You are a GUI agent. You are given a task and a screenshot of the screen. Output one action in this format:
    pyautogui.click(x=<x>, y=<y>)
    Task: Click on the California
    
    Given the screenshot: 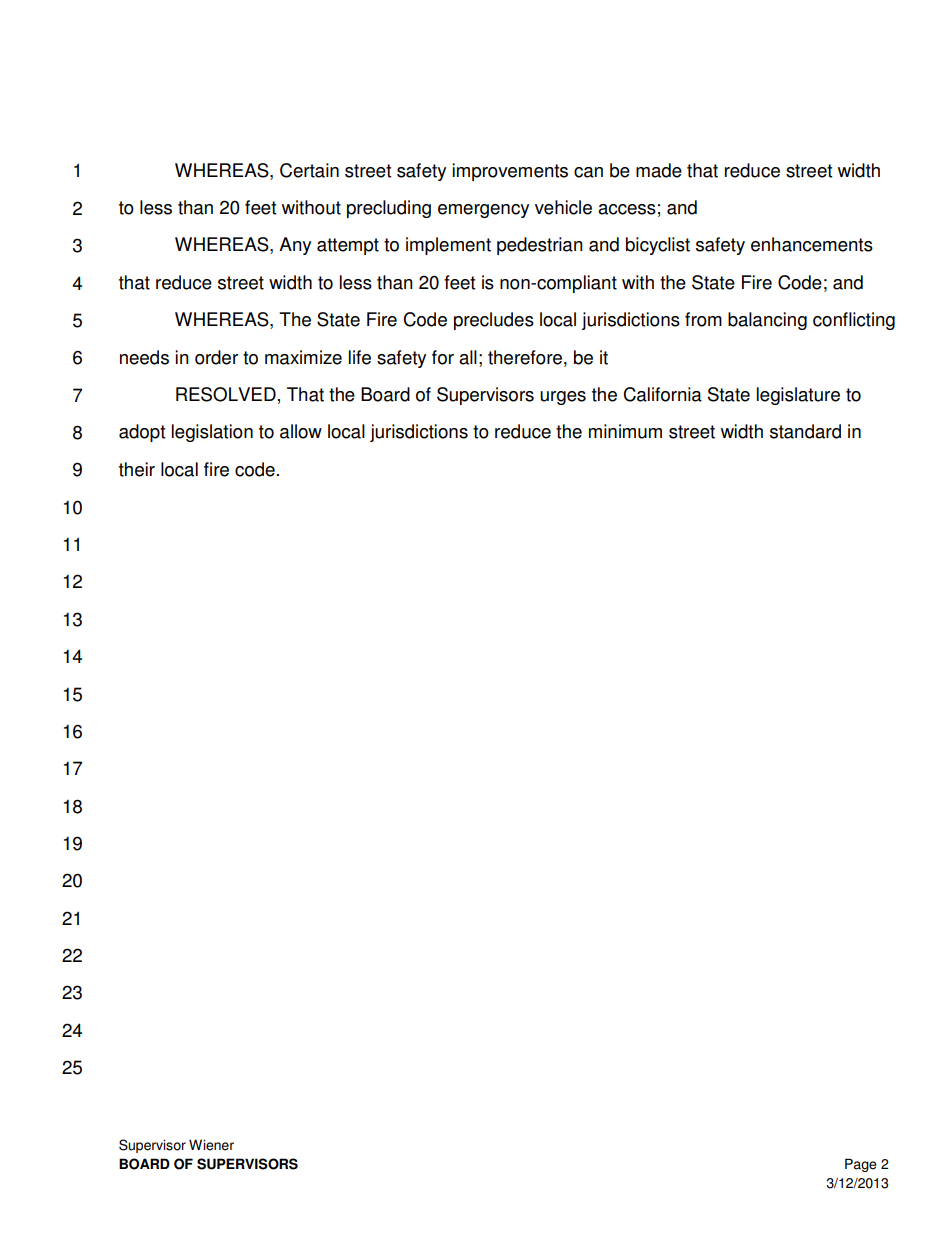 What is the action you would take?
    pyautogui.click(x=662, y=394)
